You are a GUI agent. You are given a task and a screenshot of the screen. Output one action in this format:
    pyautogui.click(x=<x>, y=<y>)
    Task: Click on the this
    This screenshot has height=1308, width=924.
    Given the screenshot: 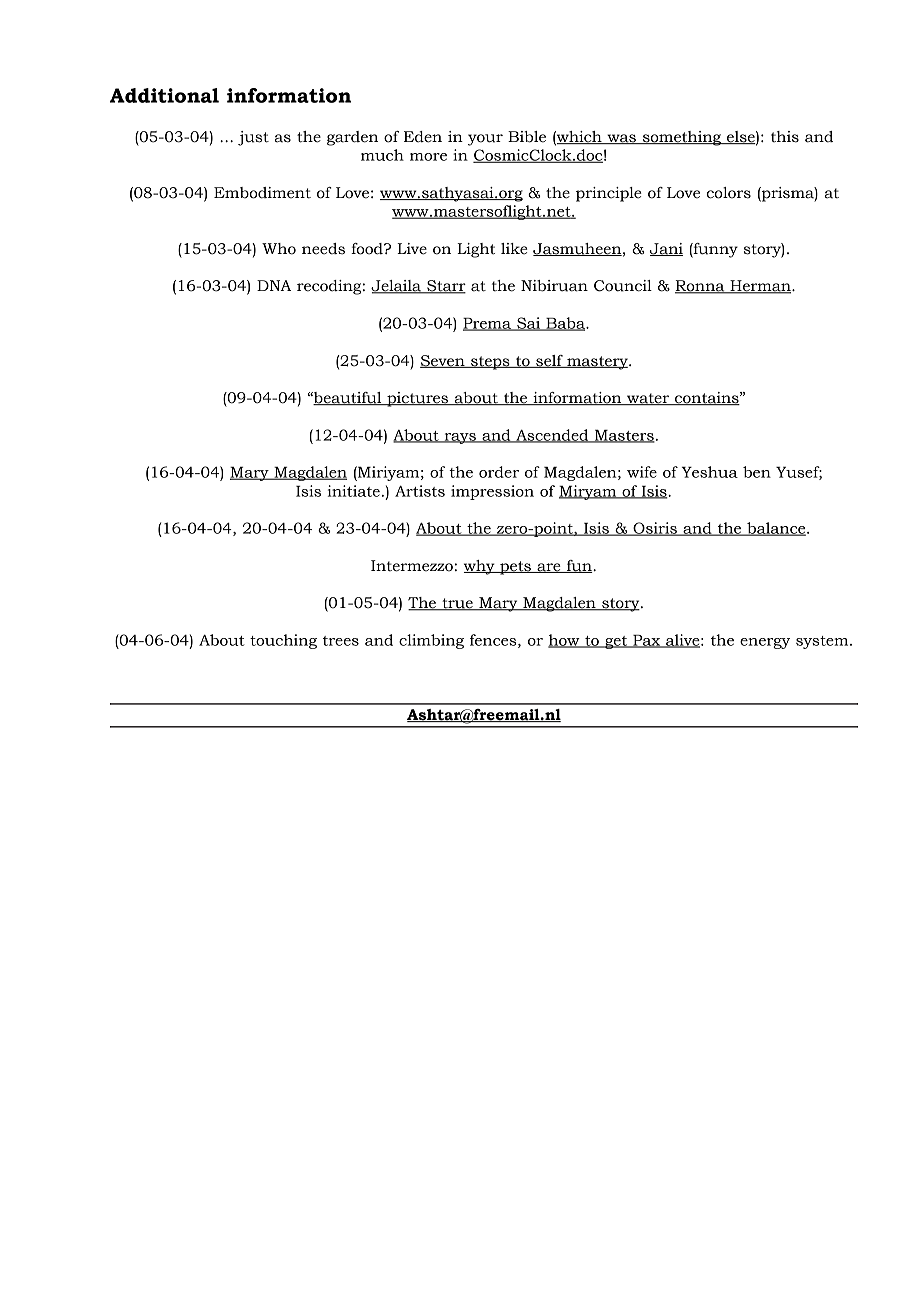 What is the action you would take?
    pyautogui.click(x=785, y=137)
